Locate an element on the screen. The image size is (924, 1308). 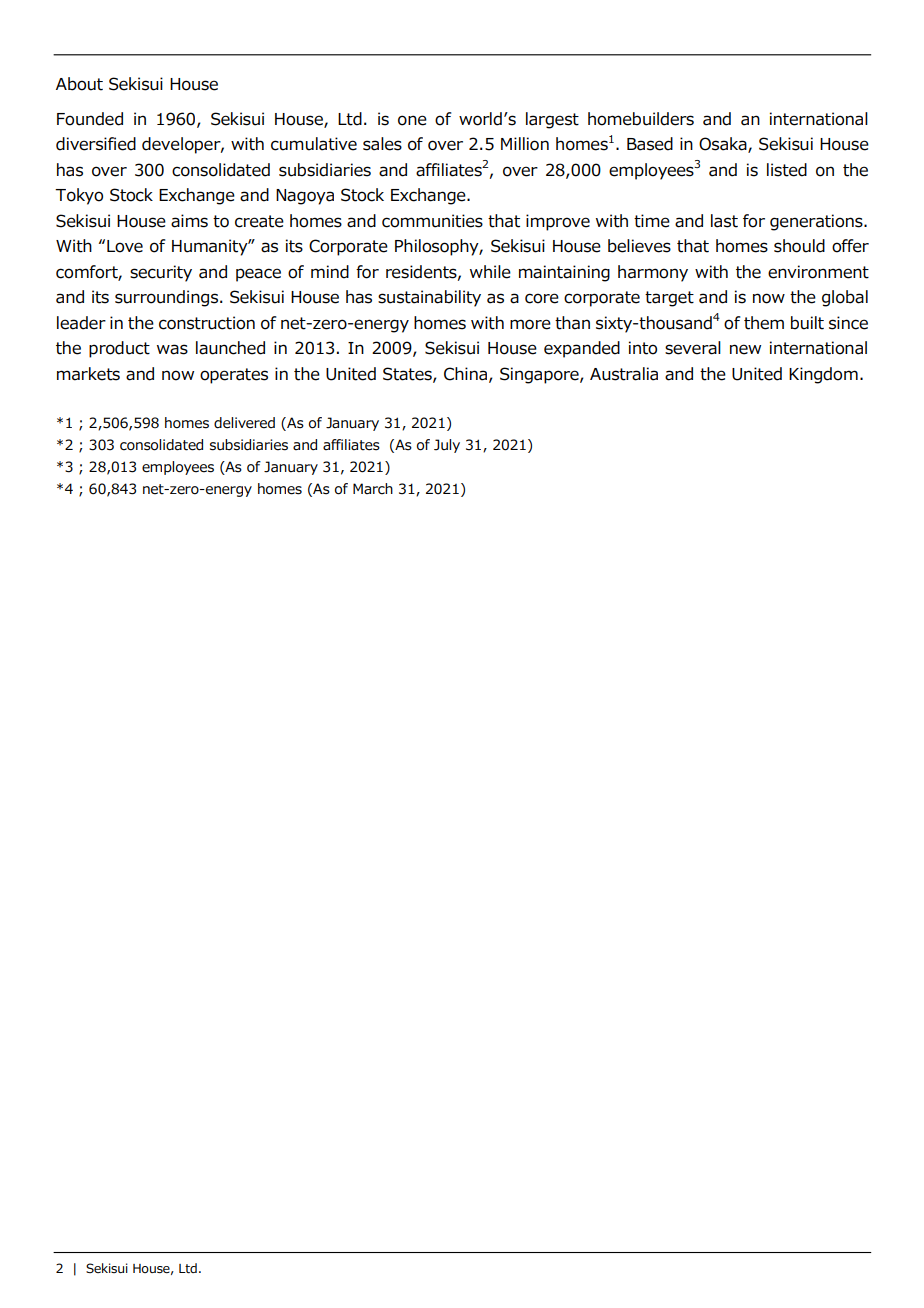
March is located at coordinates (373, 489).
